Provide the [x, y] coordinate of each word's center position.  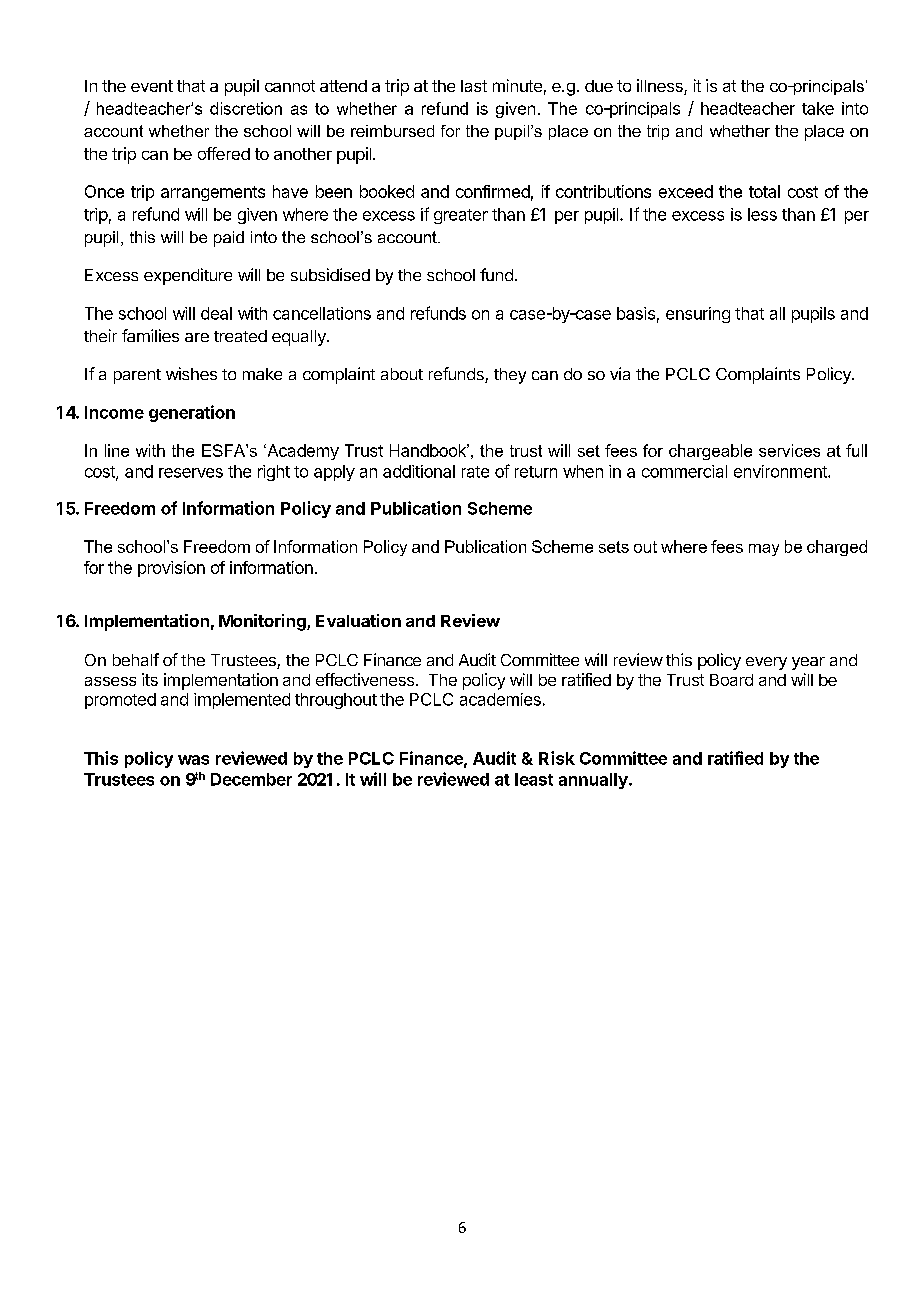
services [789, 450]
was [193, 760]
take [818, 108]
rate [475, 472]
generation [192, 413]
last [474, 86]
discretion [246, 108]
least [534, 779]
